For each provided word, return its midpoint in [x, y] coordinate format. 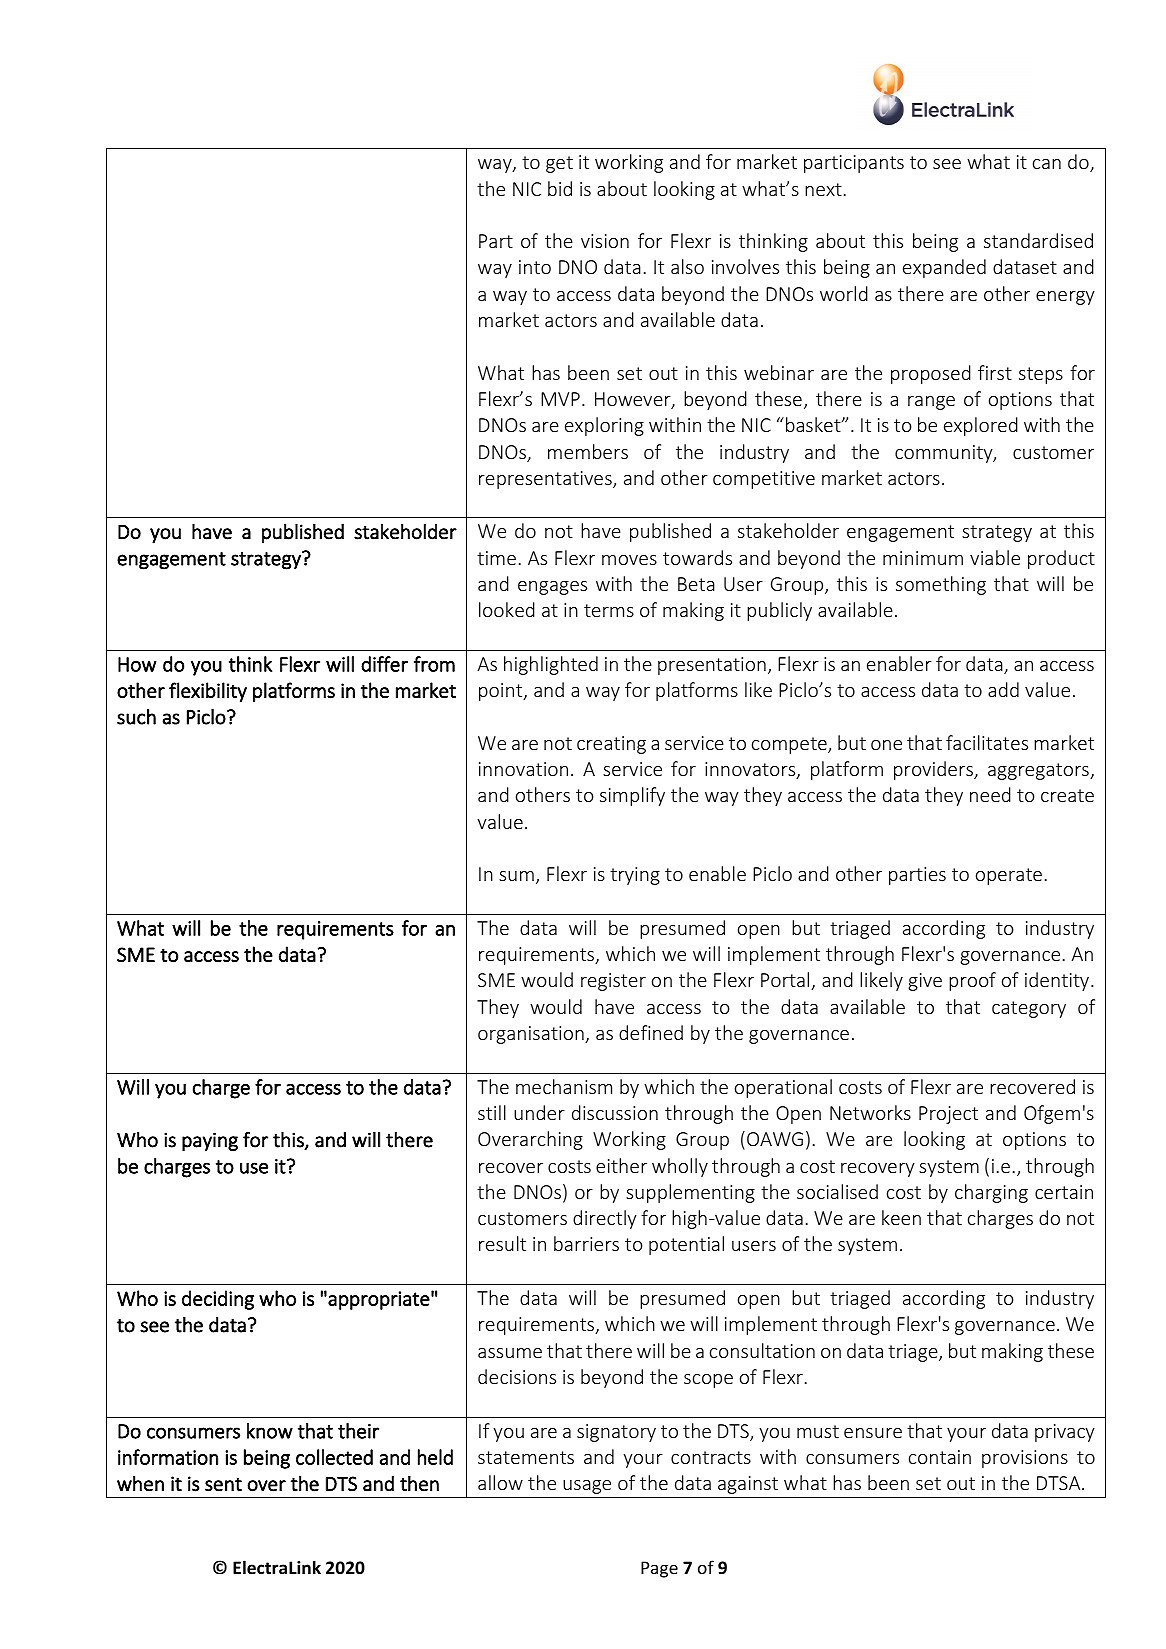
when [140, 1484]
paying [210, 1141]
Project [948, 1115]
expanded [944, 268]
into [535, 267]
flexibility [208, 692]
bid [560, 188]
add [1003, 689]
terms [609, 610]
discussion [615, 1112]
